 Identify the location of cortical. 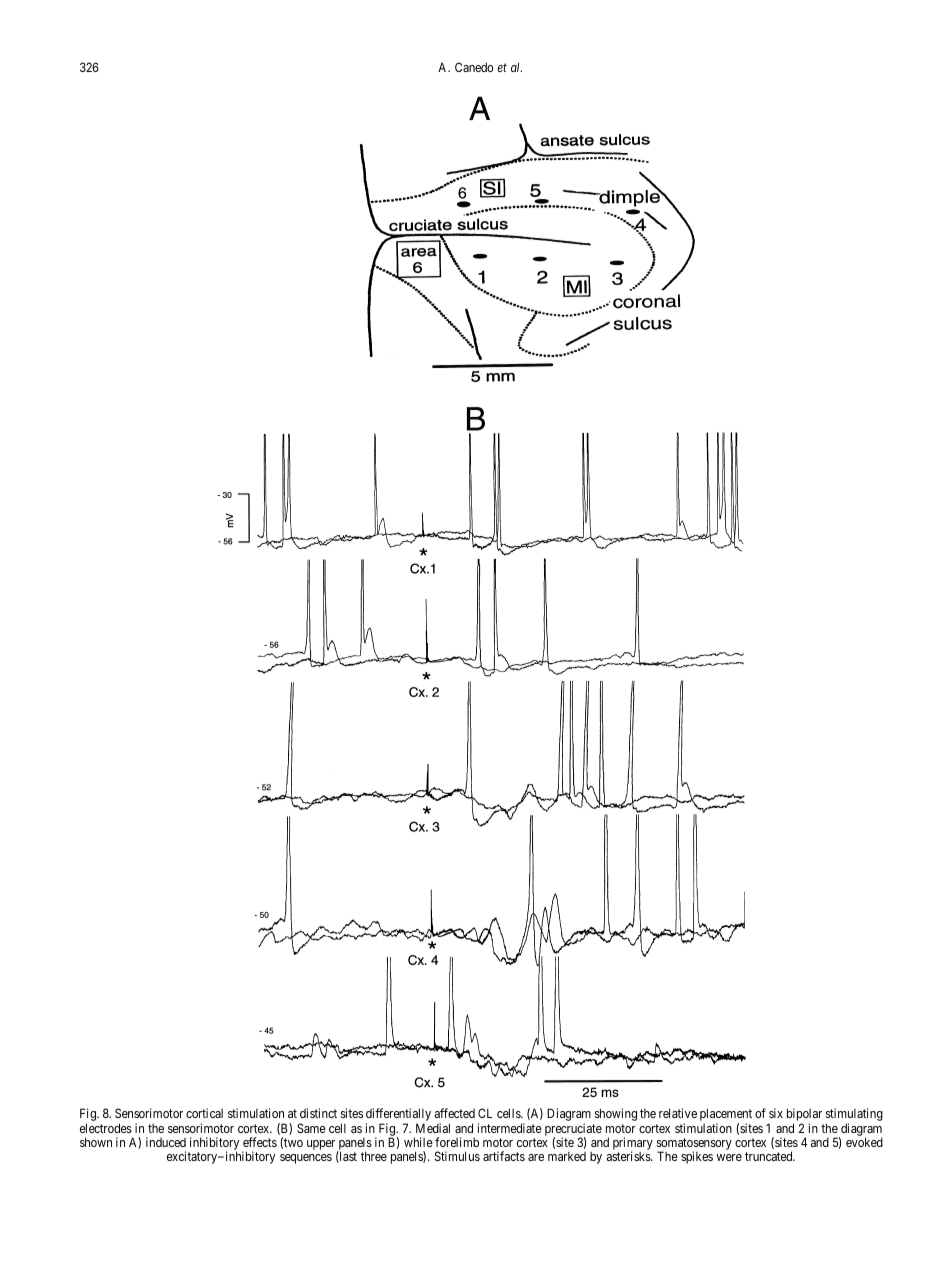
(204, 1113).
